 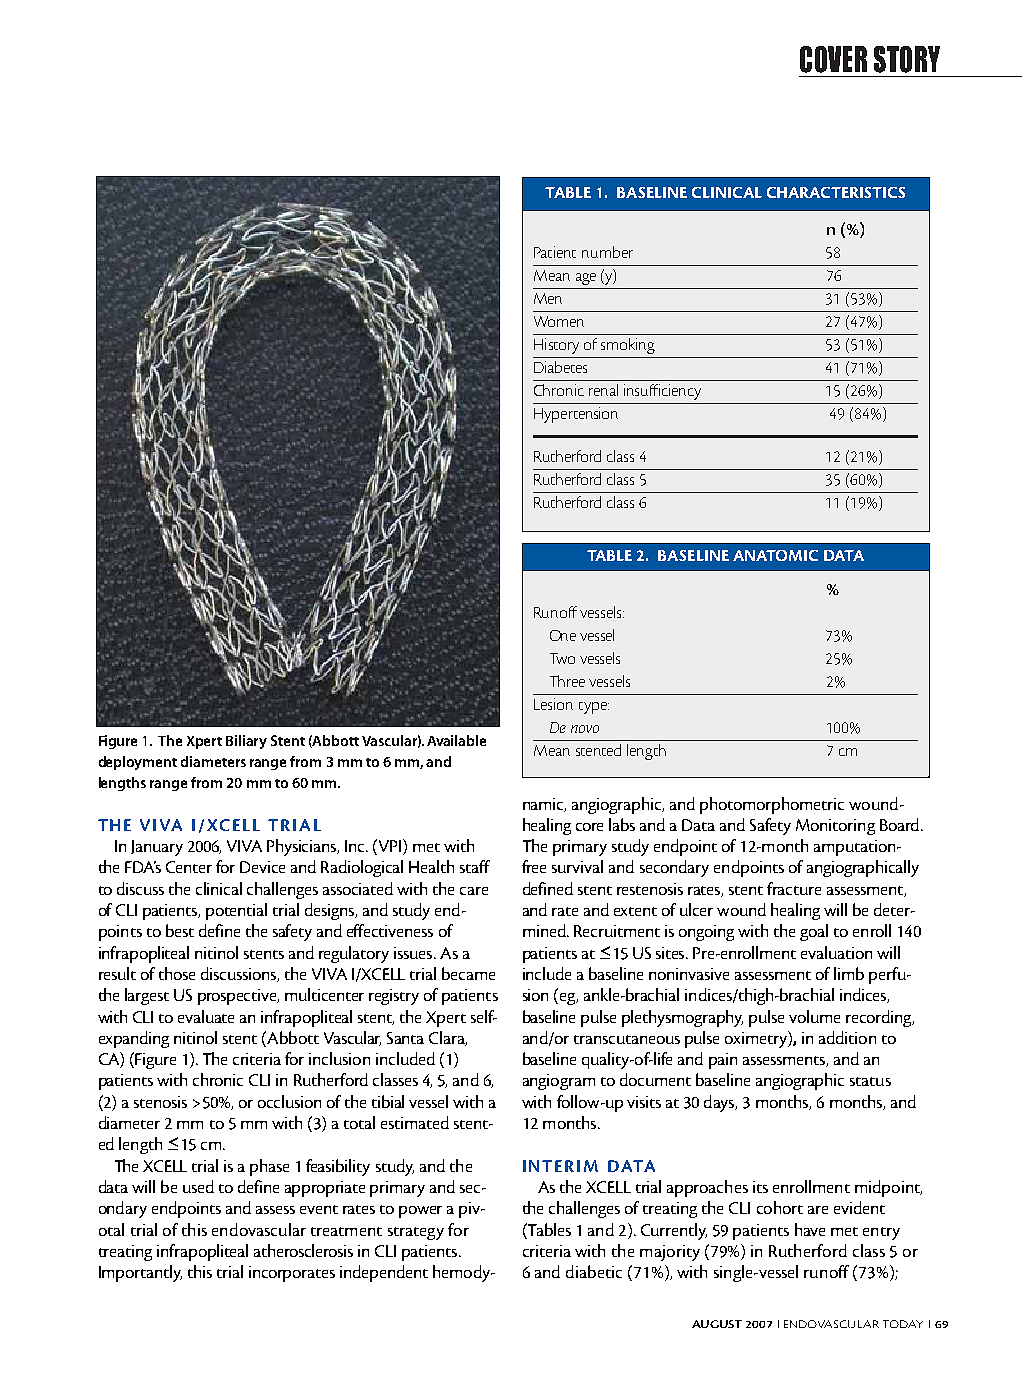 What do you see at coordinates (246, 742) in the screenshot?
I see `Biliary` at bounding box center [246, 742].
